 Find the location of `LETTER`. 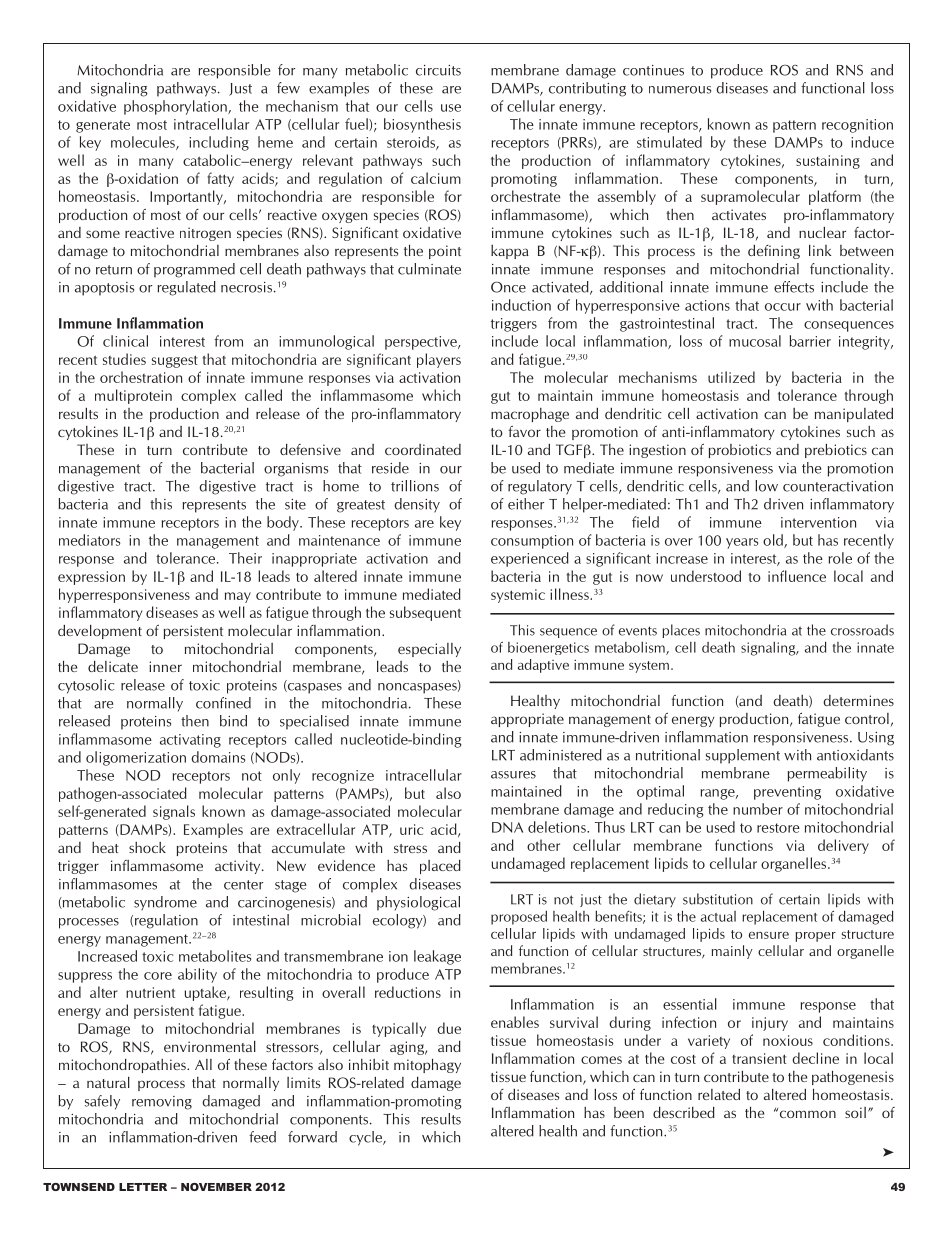

LETTER is located at coordinates (143, 1187).
